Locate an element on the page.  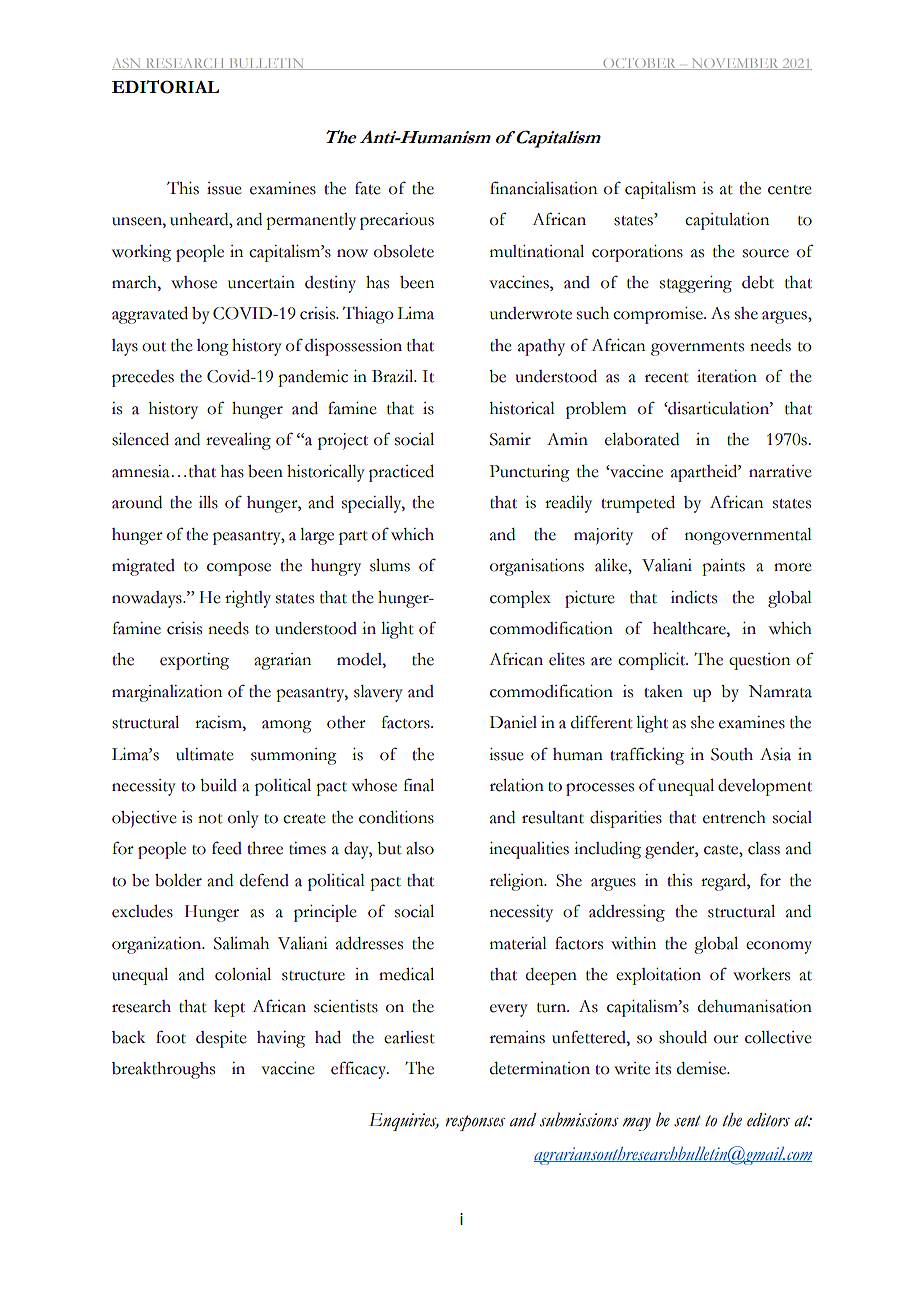
feed is located at coordinates (227, 848).
